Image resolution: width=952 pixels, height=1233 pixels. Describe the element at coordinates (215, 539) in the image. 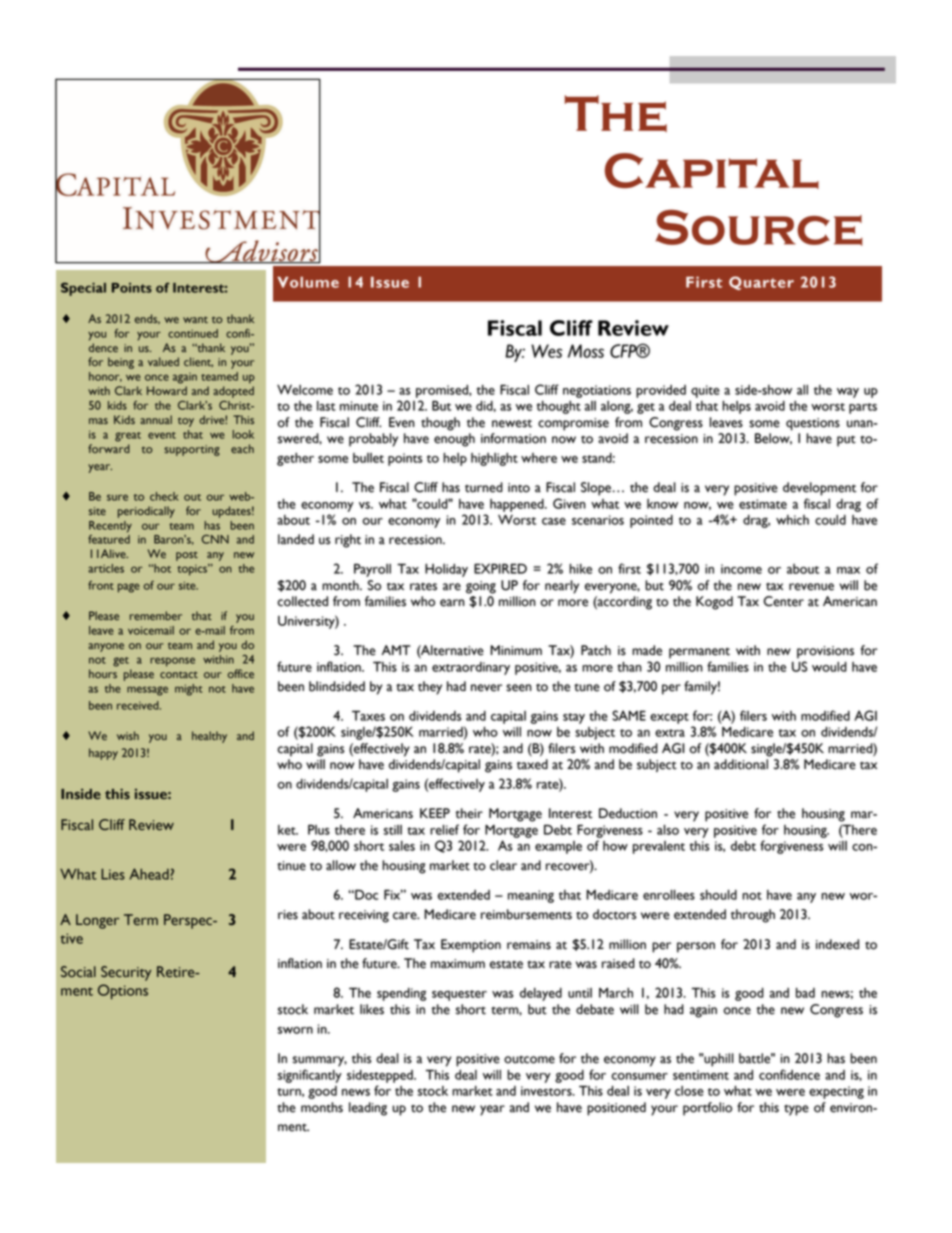

I see `CNN` at that location.
